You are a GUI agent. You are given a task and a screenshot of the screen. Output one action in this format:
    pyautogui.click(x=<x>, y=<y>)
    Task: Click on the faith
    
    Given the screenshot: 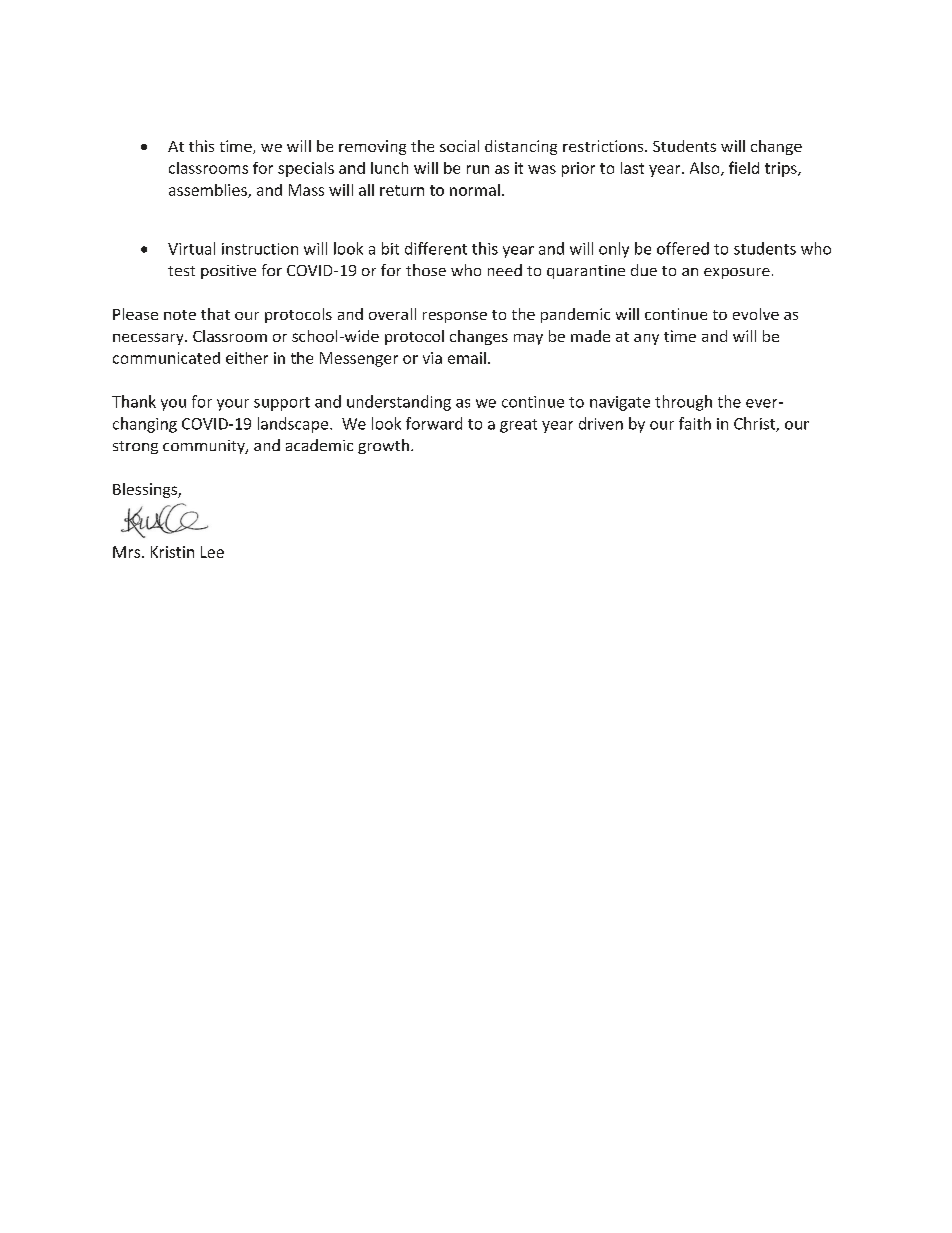 What is the action you would take?
    pyautogui.click(x=695, y=423)
